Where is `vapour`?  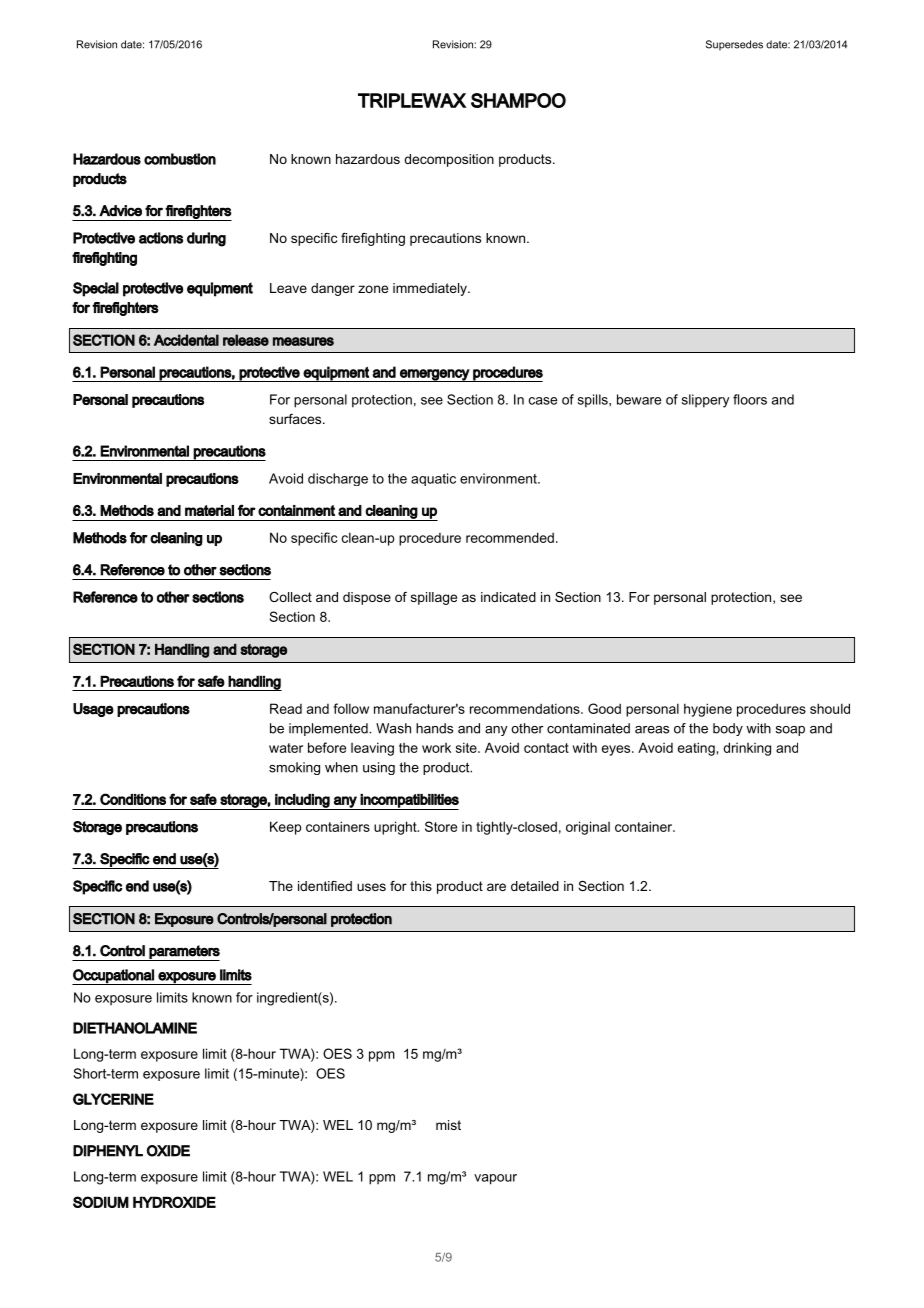
vapour is located at coordinates (495, 1179).
